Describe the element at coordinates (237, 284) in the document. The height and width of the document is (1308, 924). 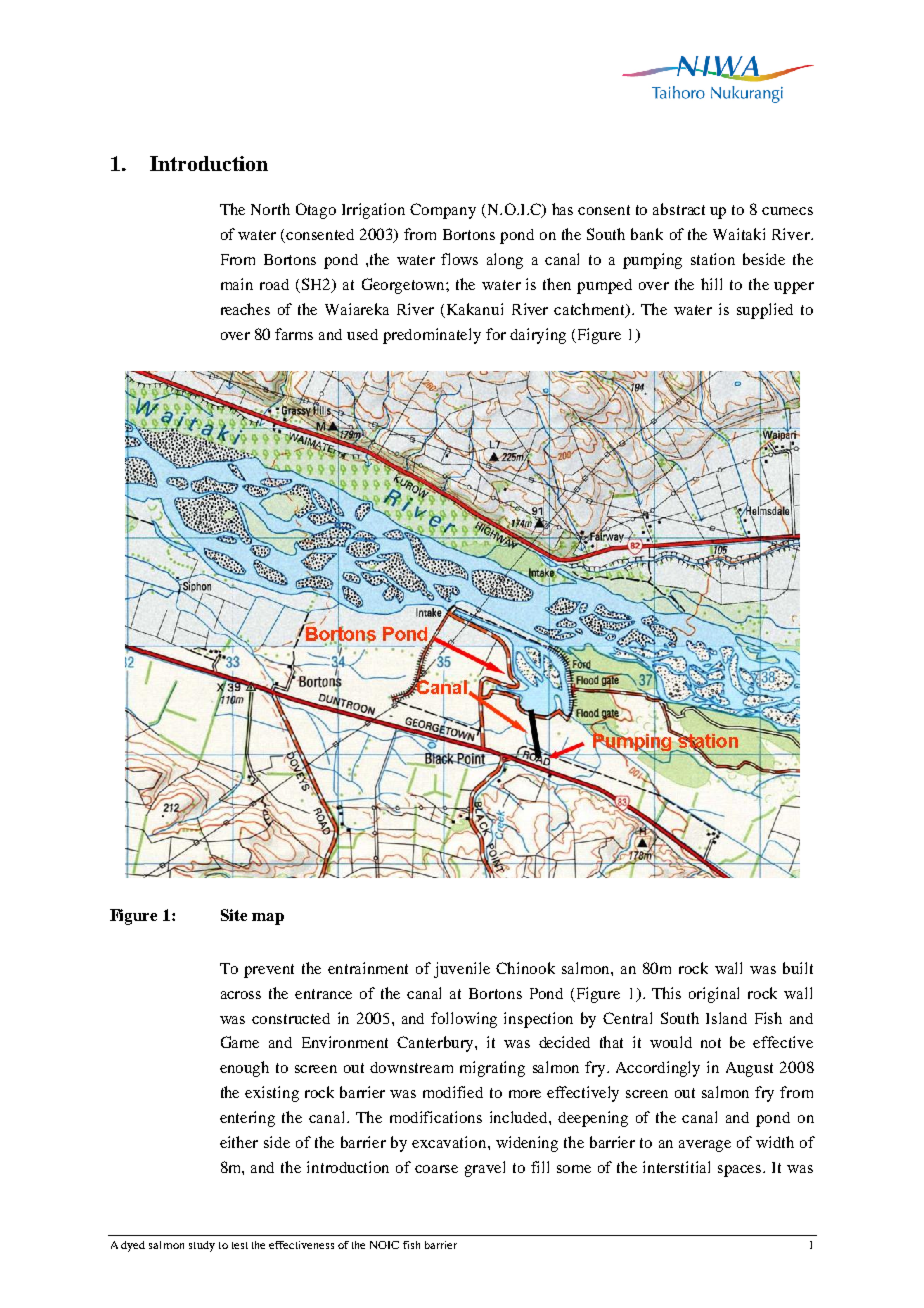
I see `main` at that location.
